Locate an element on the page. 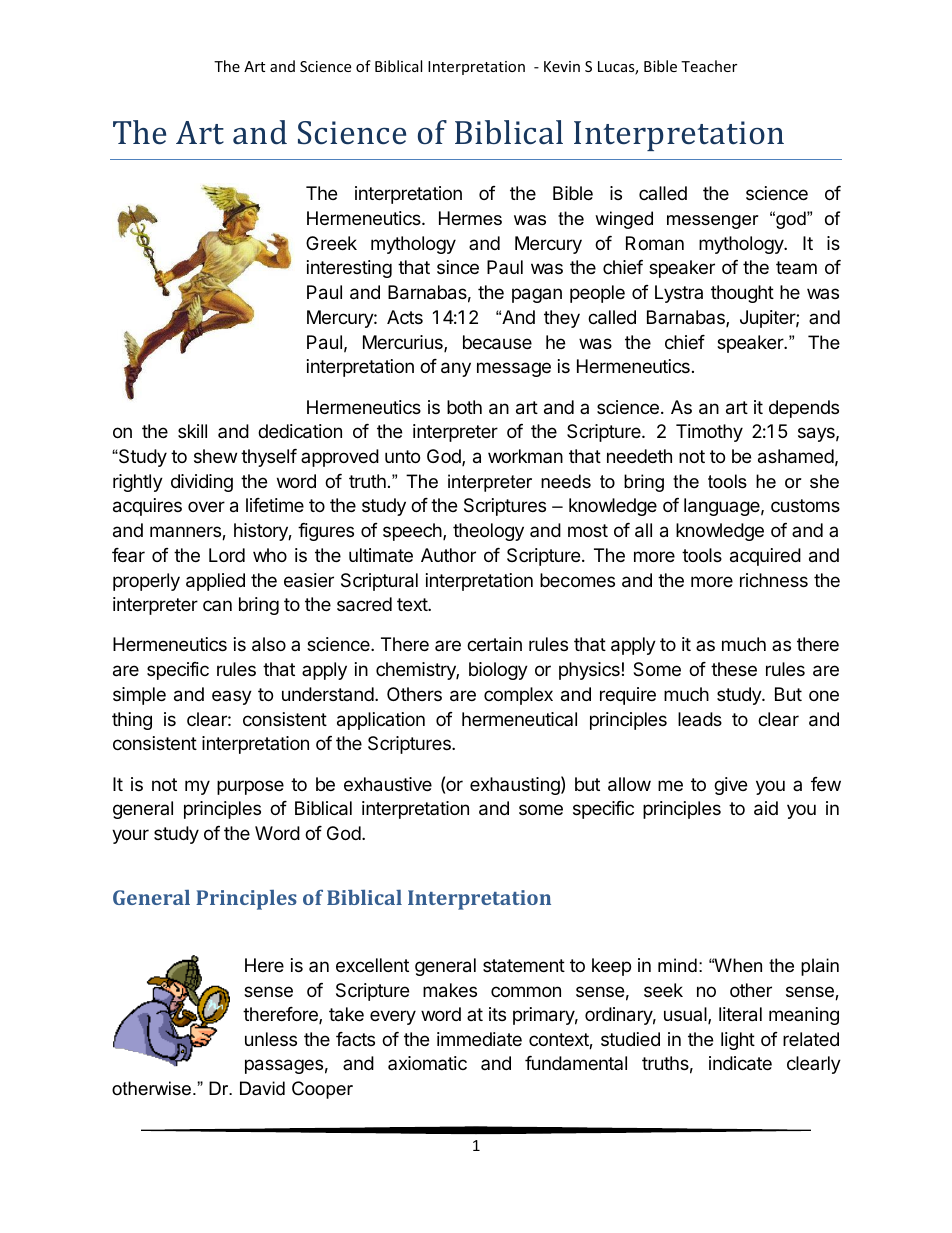 This page has width=952, height=1233. Author is located at coordinates (448, 555).
